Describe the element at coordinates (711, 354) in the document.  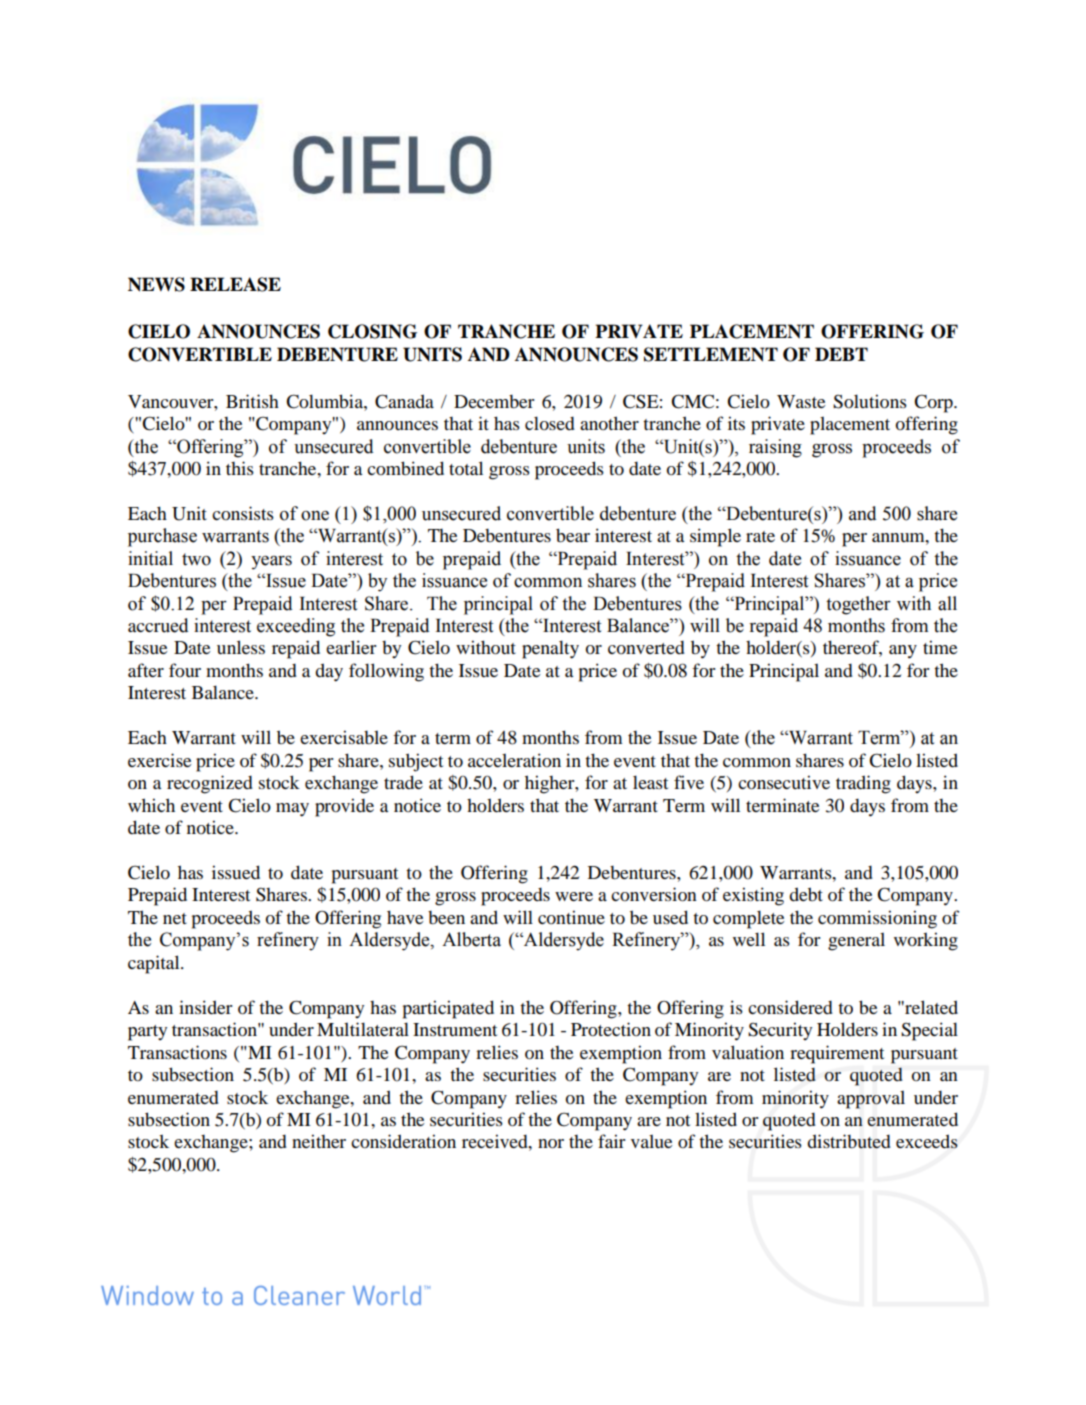
I see `SETTLEMENT` at that location.
